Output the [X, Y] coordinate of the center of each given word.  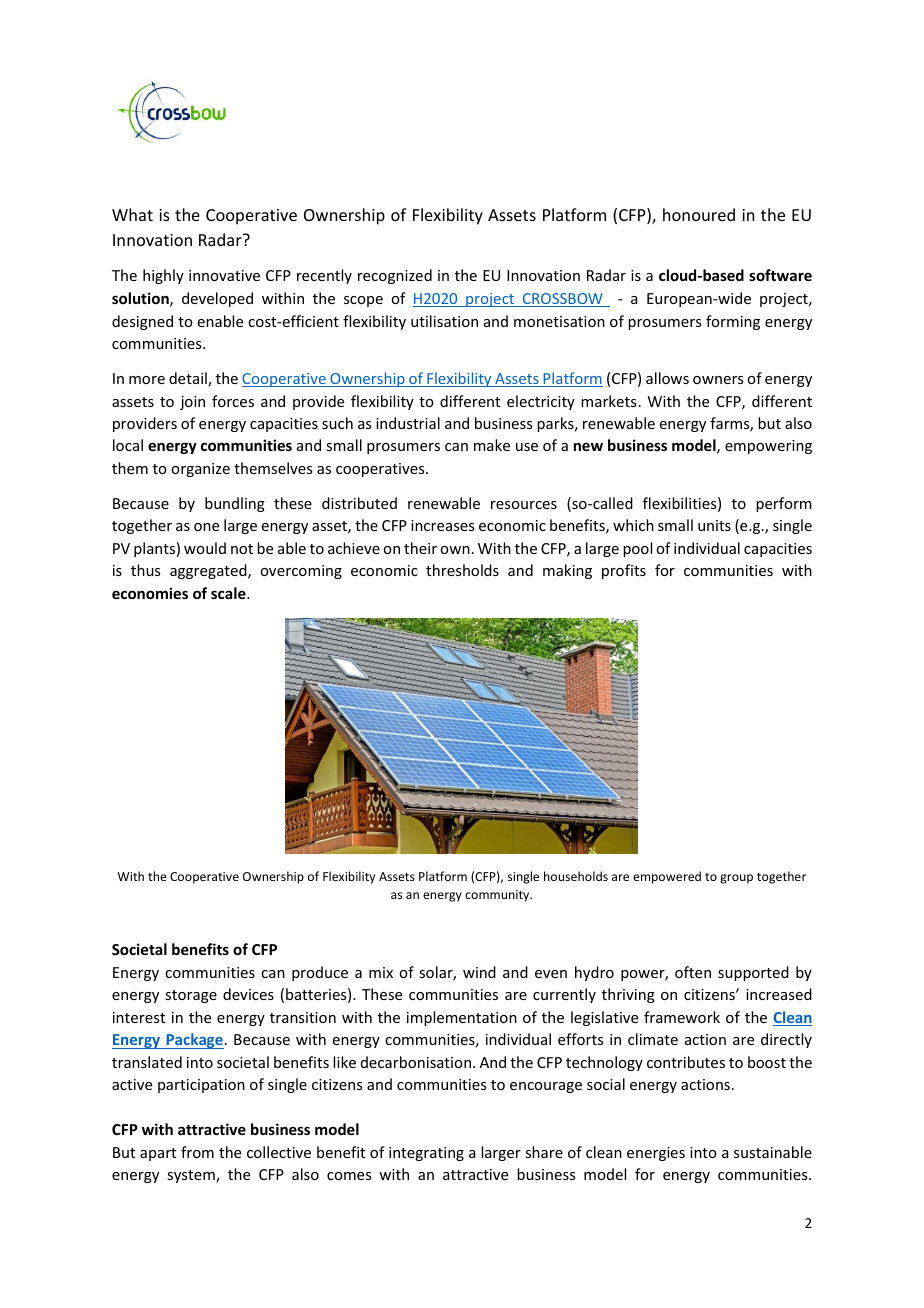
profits [624, 571]
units [714, 525]
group [736, 879]
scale [229, 593]
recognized [395, 276]
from [197, 1152]
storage [191, 996]
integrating [426, 1154]
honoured [699, 214]
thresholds [462, 570]
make [492, 445]
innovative [224, 275]
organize [200, 470]
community [498, 896]
